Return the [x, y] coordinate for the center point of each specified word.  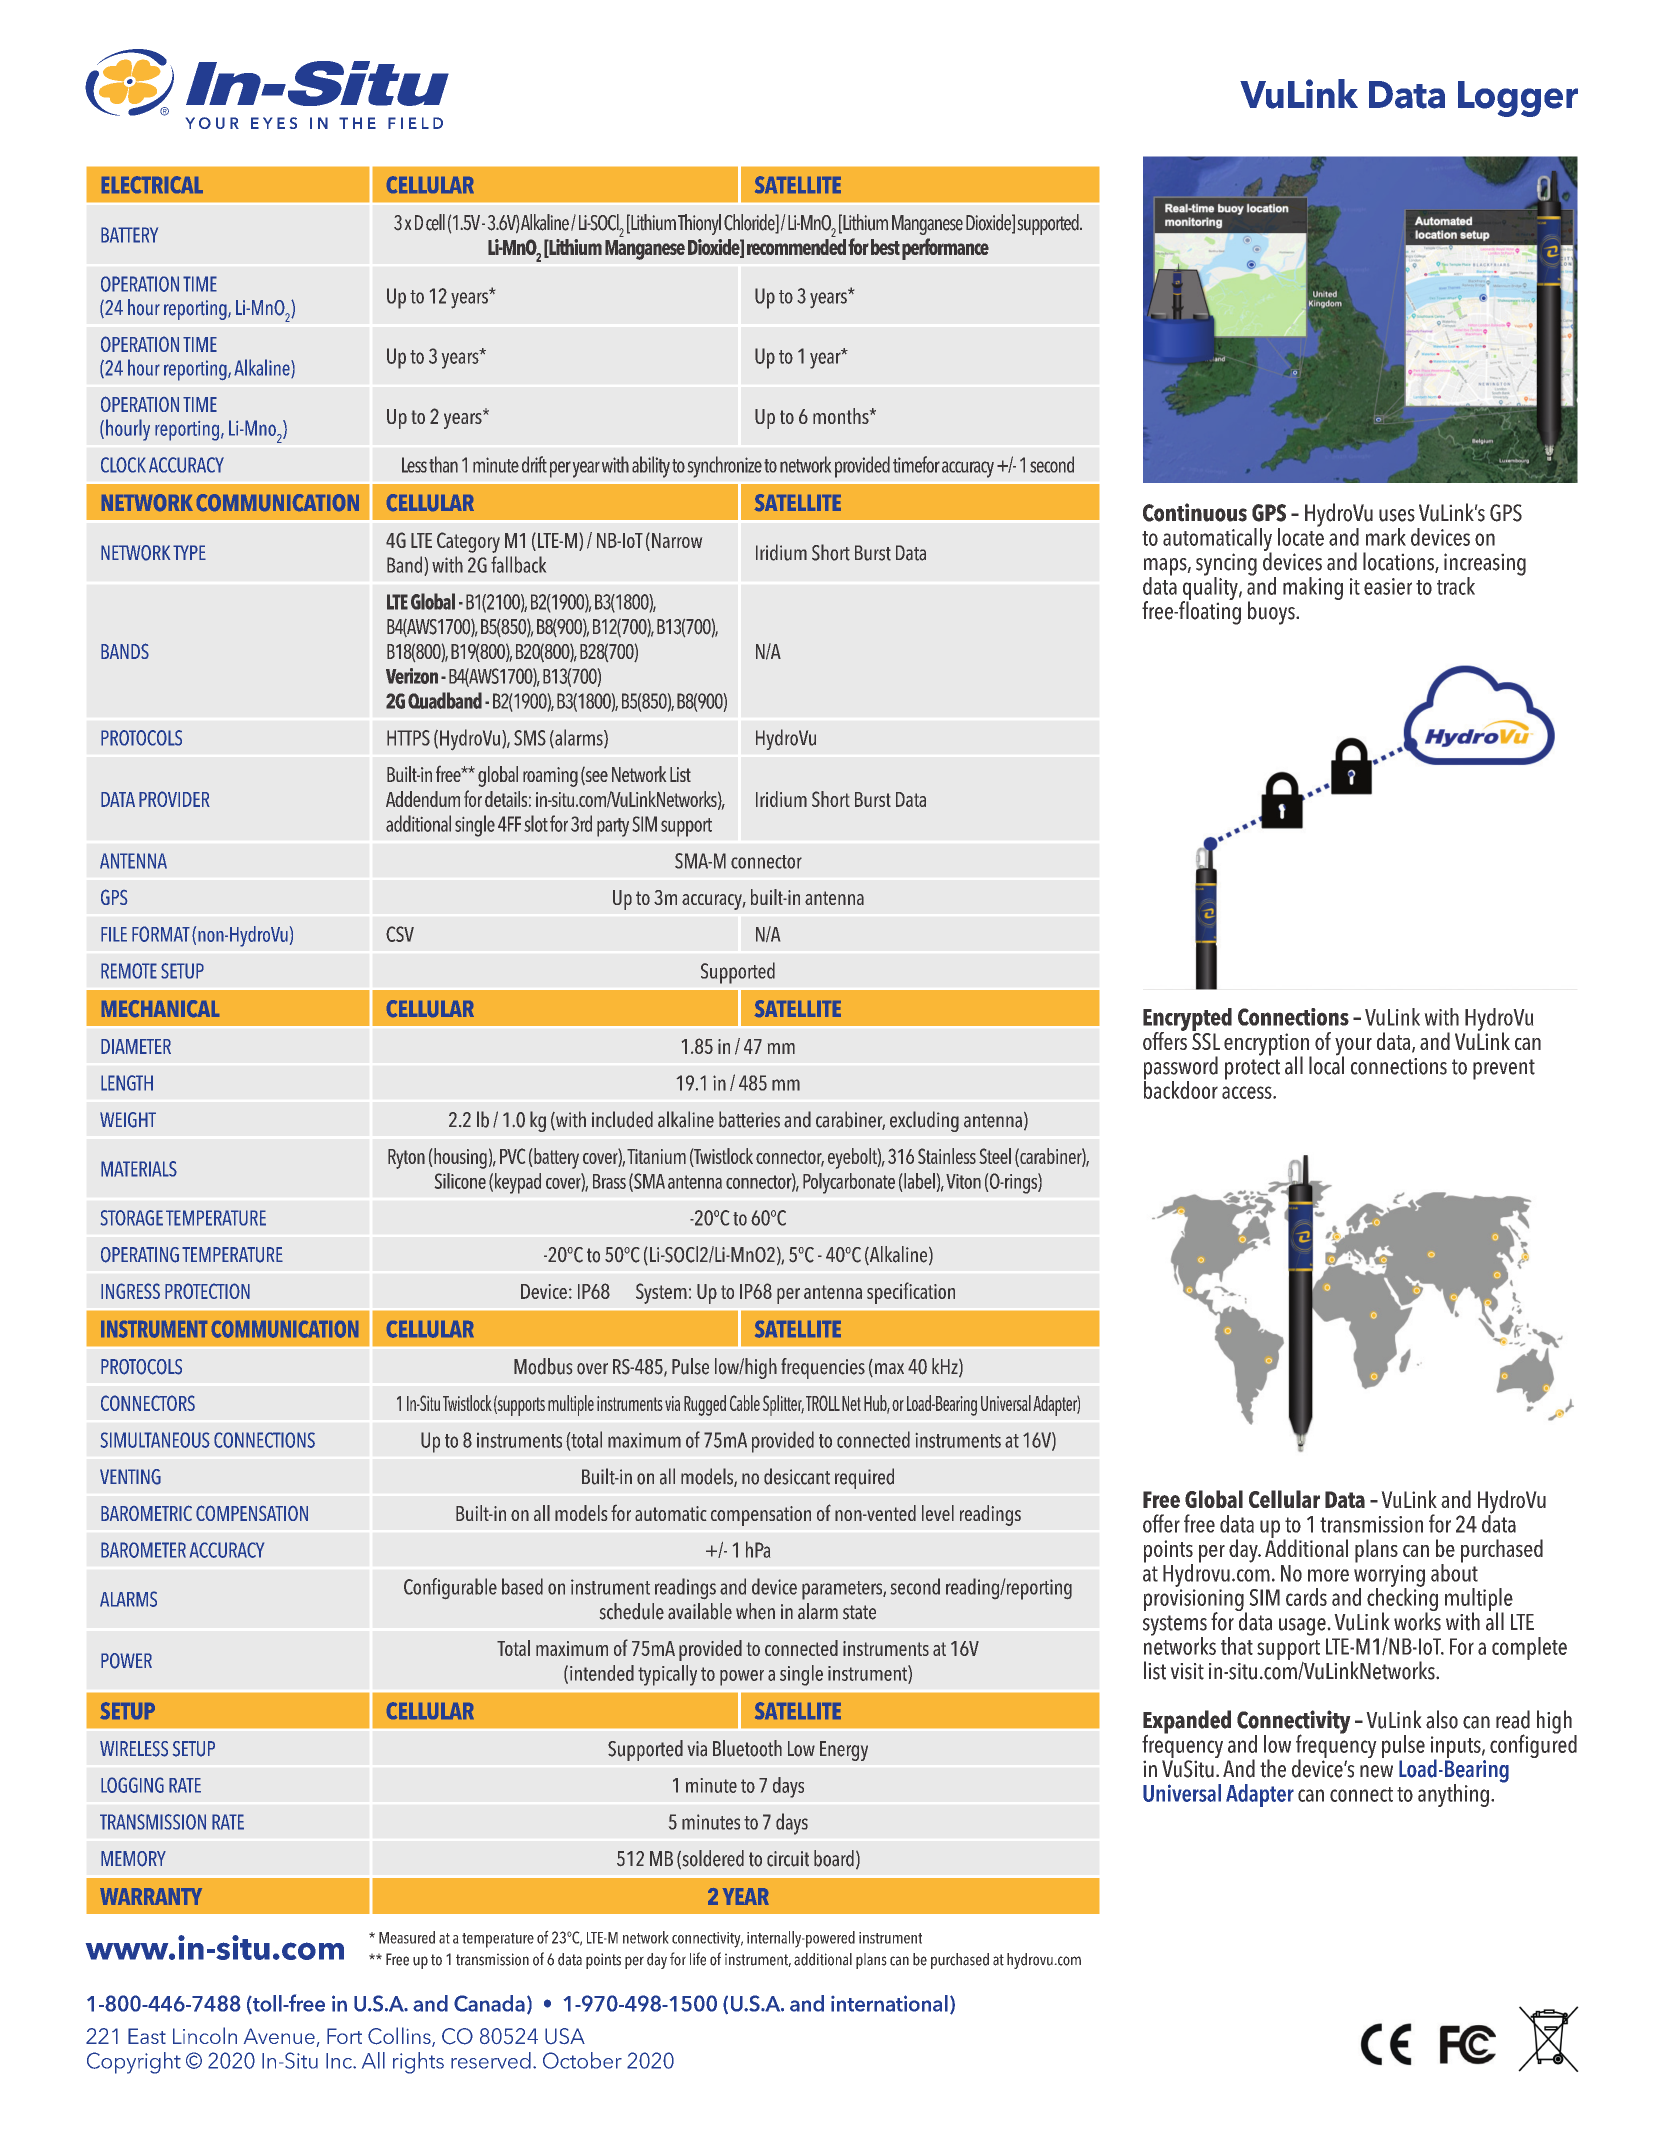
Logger [1518, 99]
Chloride [750, 223]
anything [1453, 1795]
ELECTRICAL [152, 184]
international [889, 2003]
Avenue [279, 2036]
